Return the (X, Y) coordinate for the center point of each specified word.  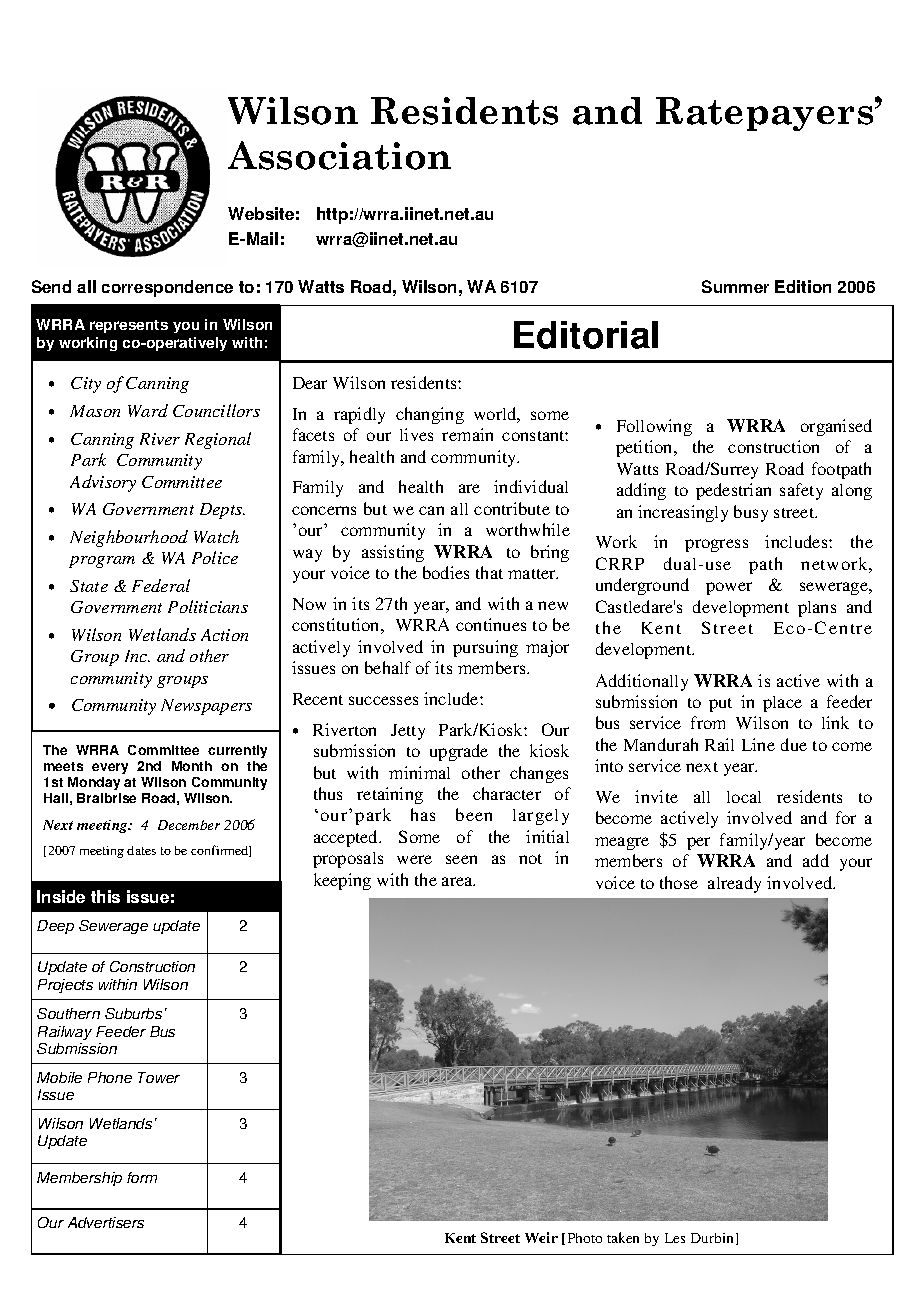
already (734, 884)
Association (339, 155)
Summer (735, 286)
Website (261, 213)
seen (461, 859)
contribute (512, 508)
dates (141, 850)
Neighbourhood (129, 538)
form (142, 1177)
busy (751, 513)
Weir (541, 1237)
